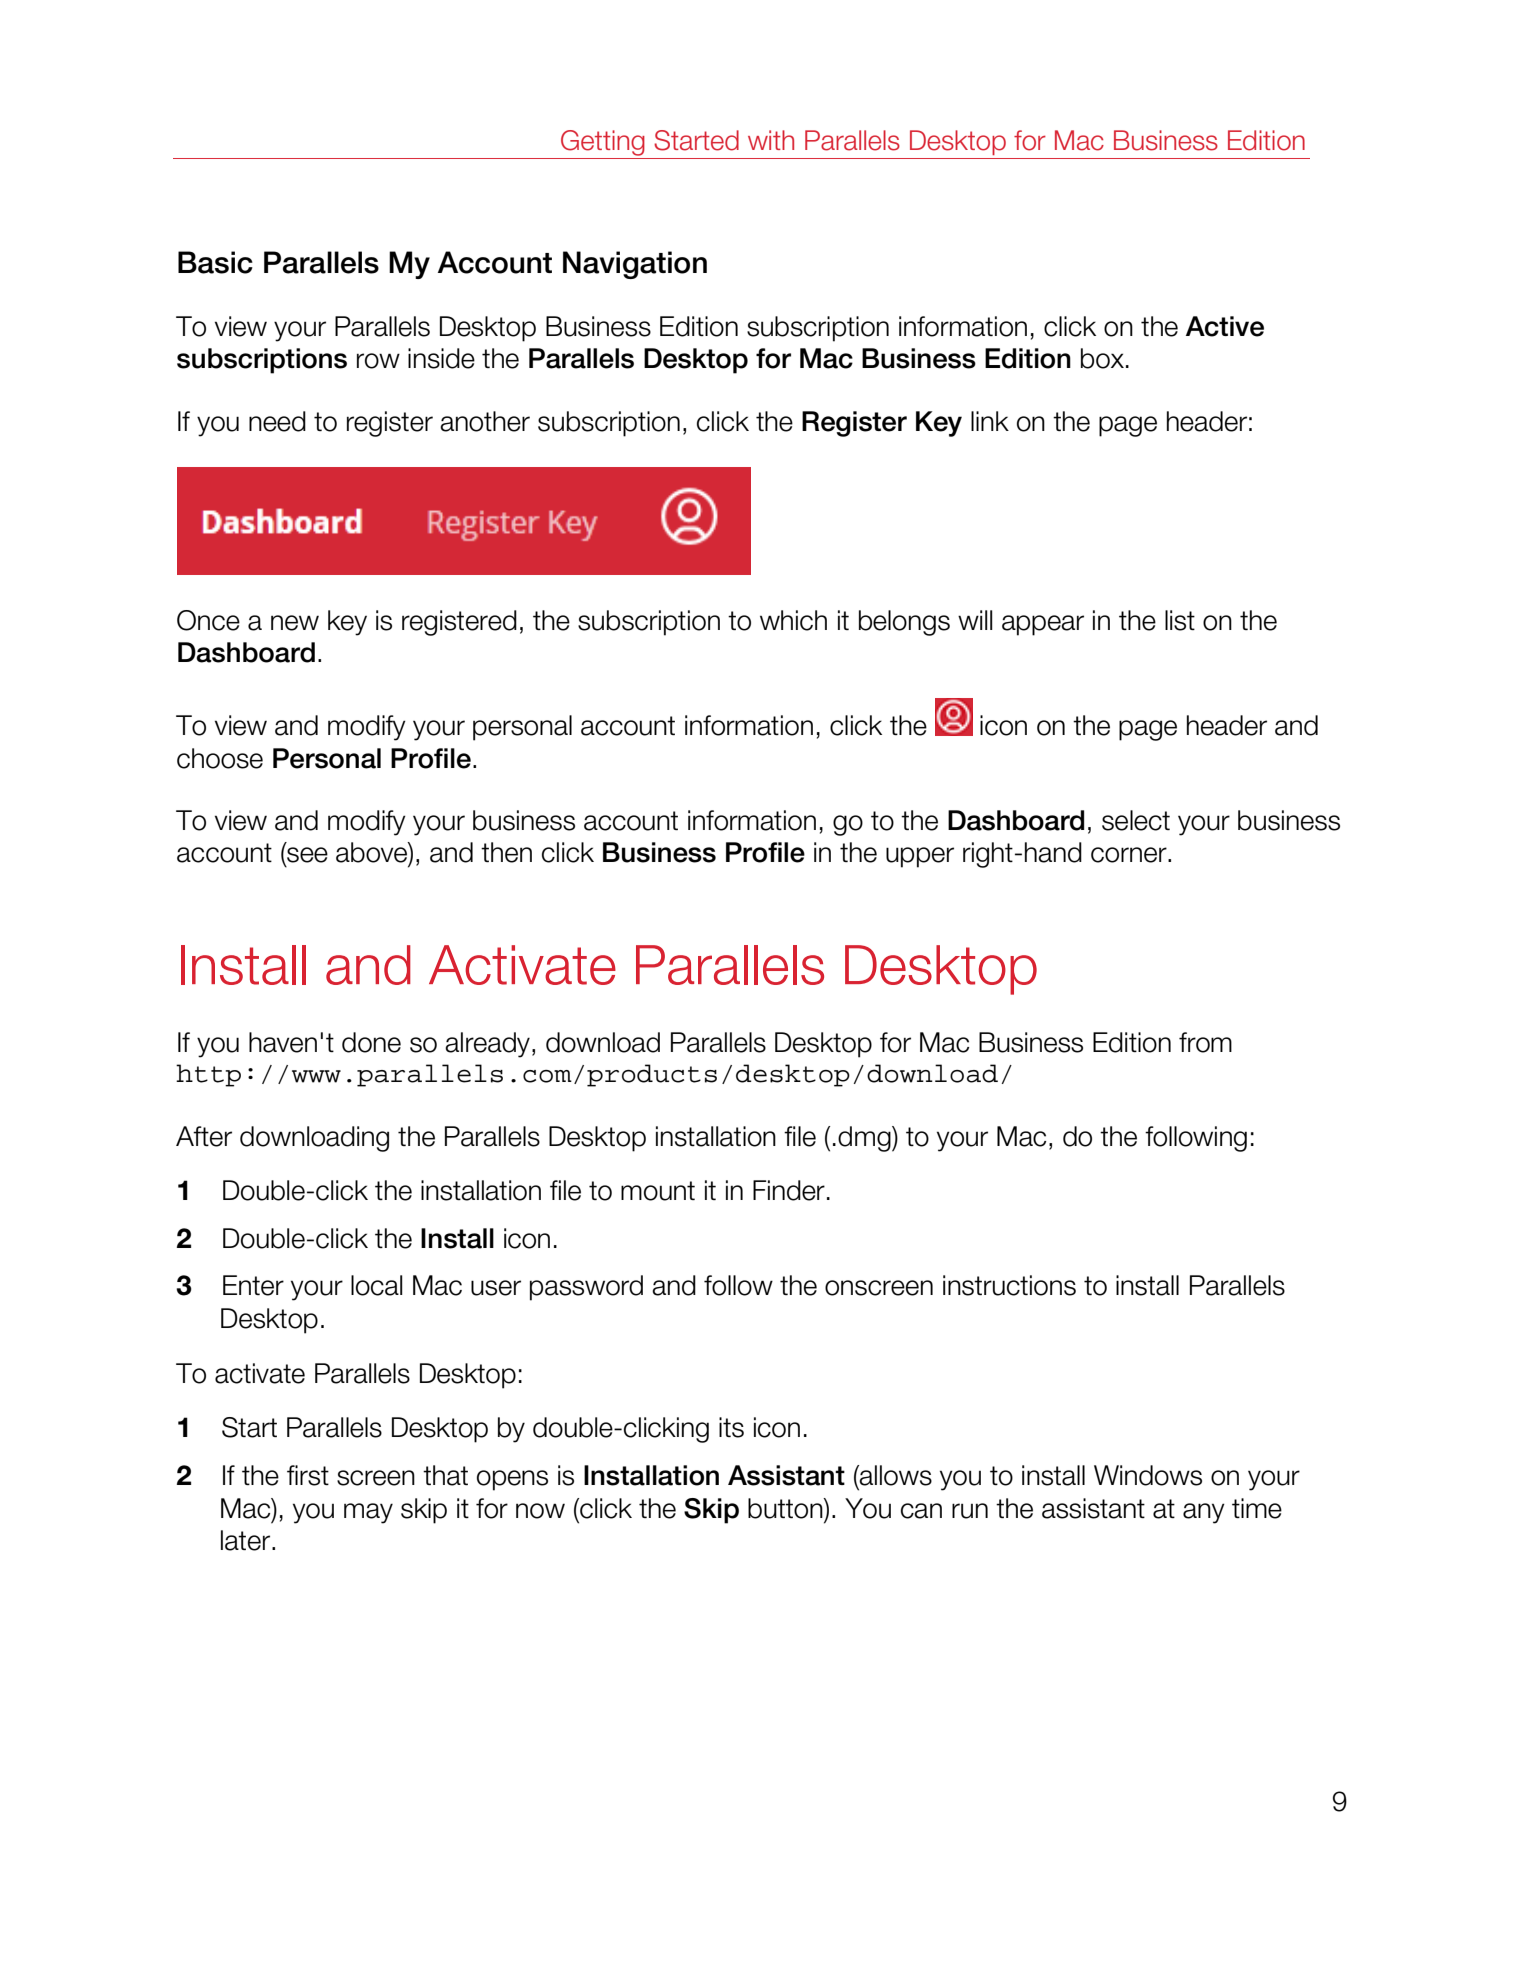  Describe the element at coordinates (1180, 620) in the image. I see `list` at that location.
